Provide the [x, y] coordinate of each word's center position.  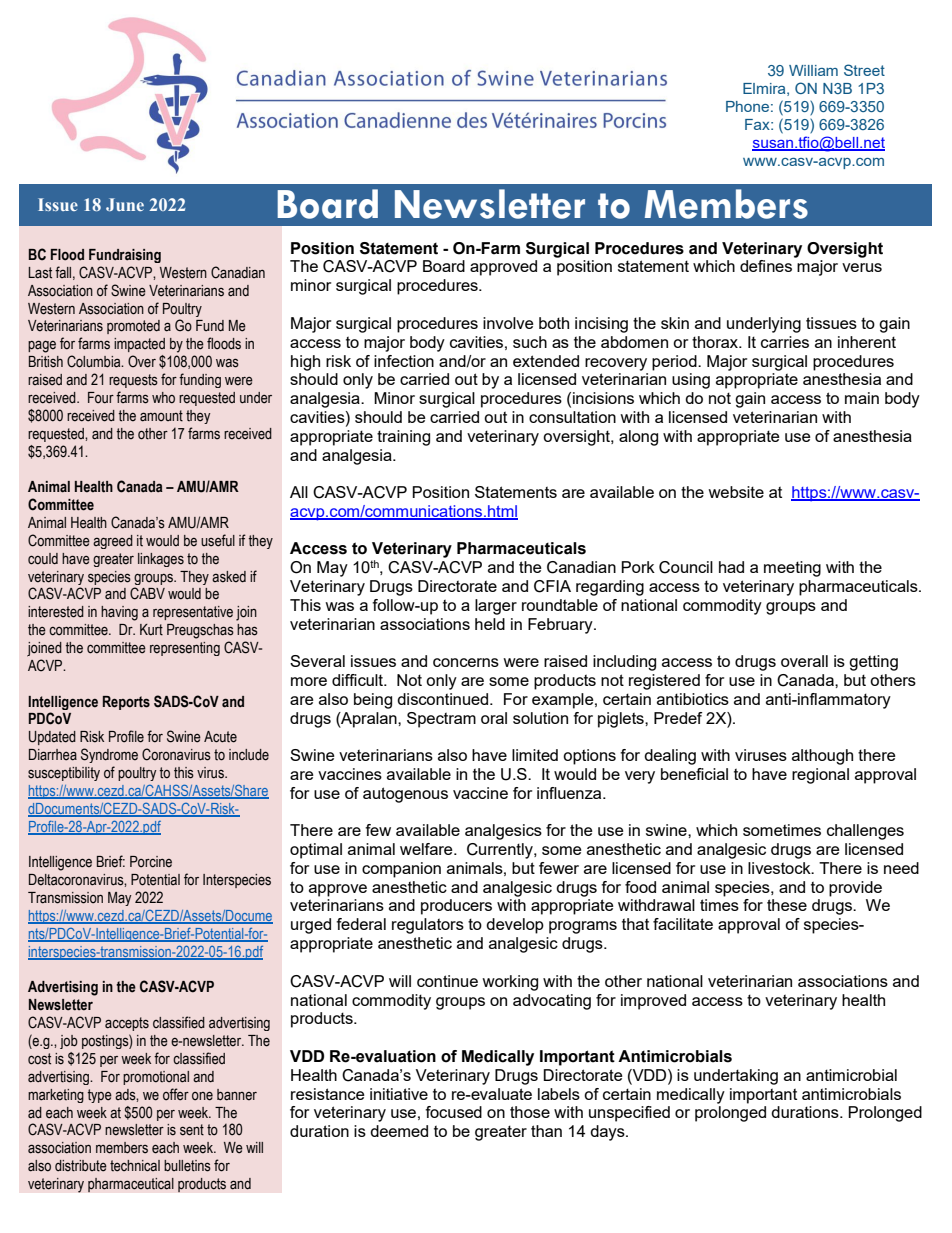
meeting [792, 569]
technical [135, 1166]
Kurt [151, 630]
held [490, 624]
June [125, 204]
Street [864, 70]
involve [508, 323]
